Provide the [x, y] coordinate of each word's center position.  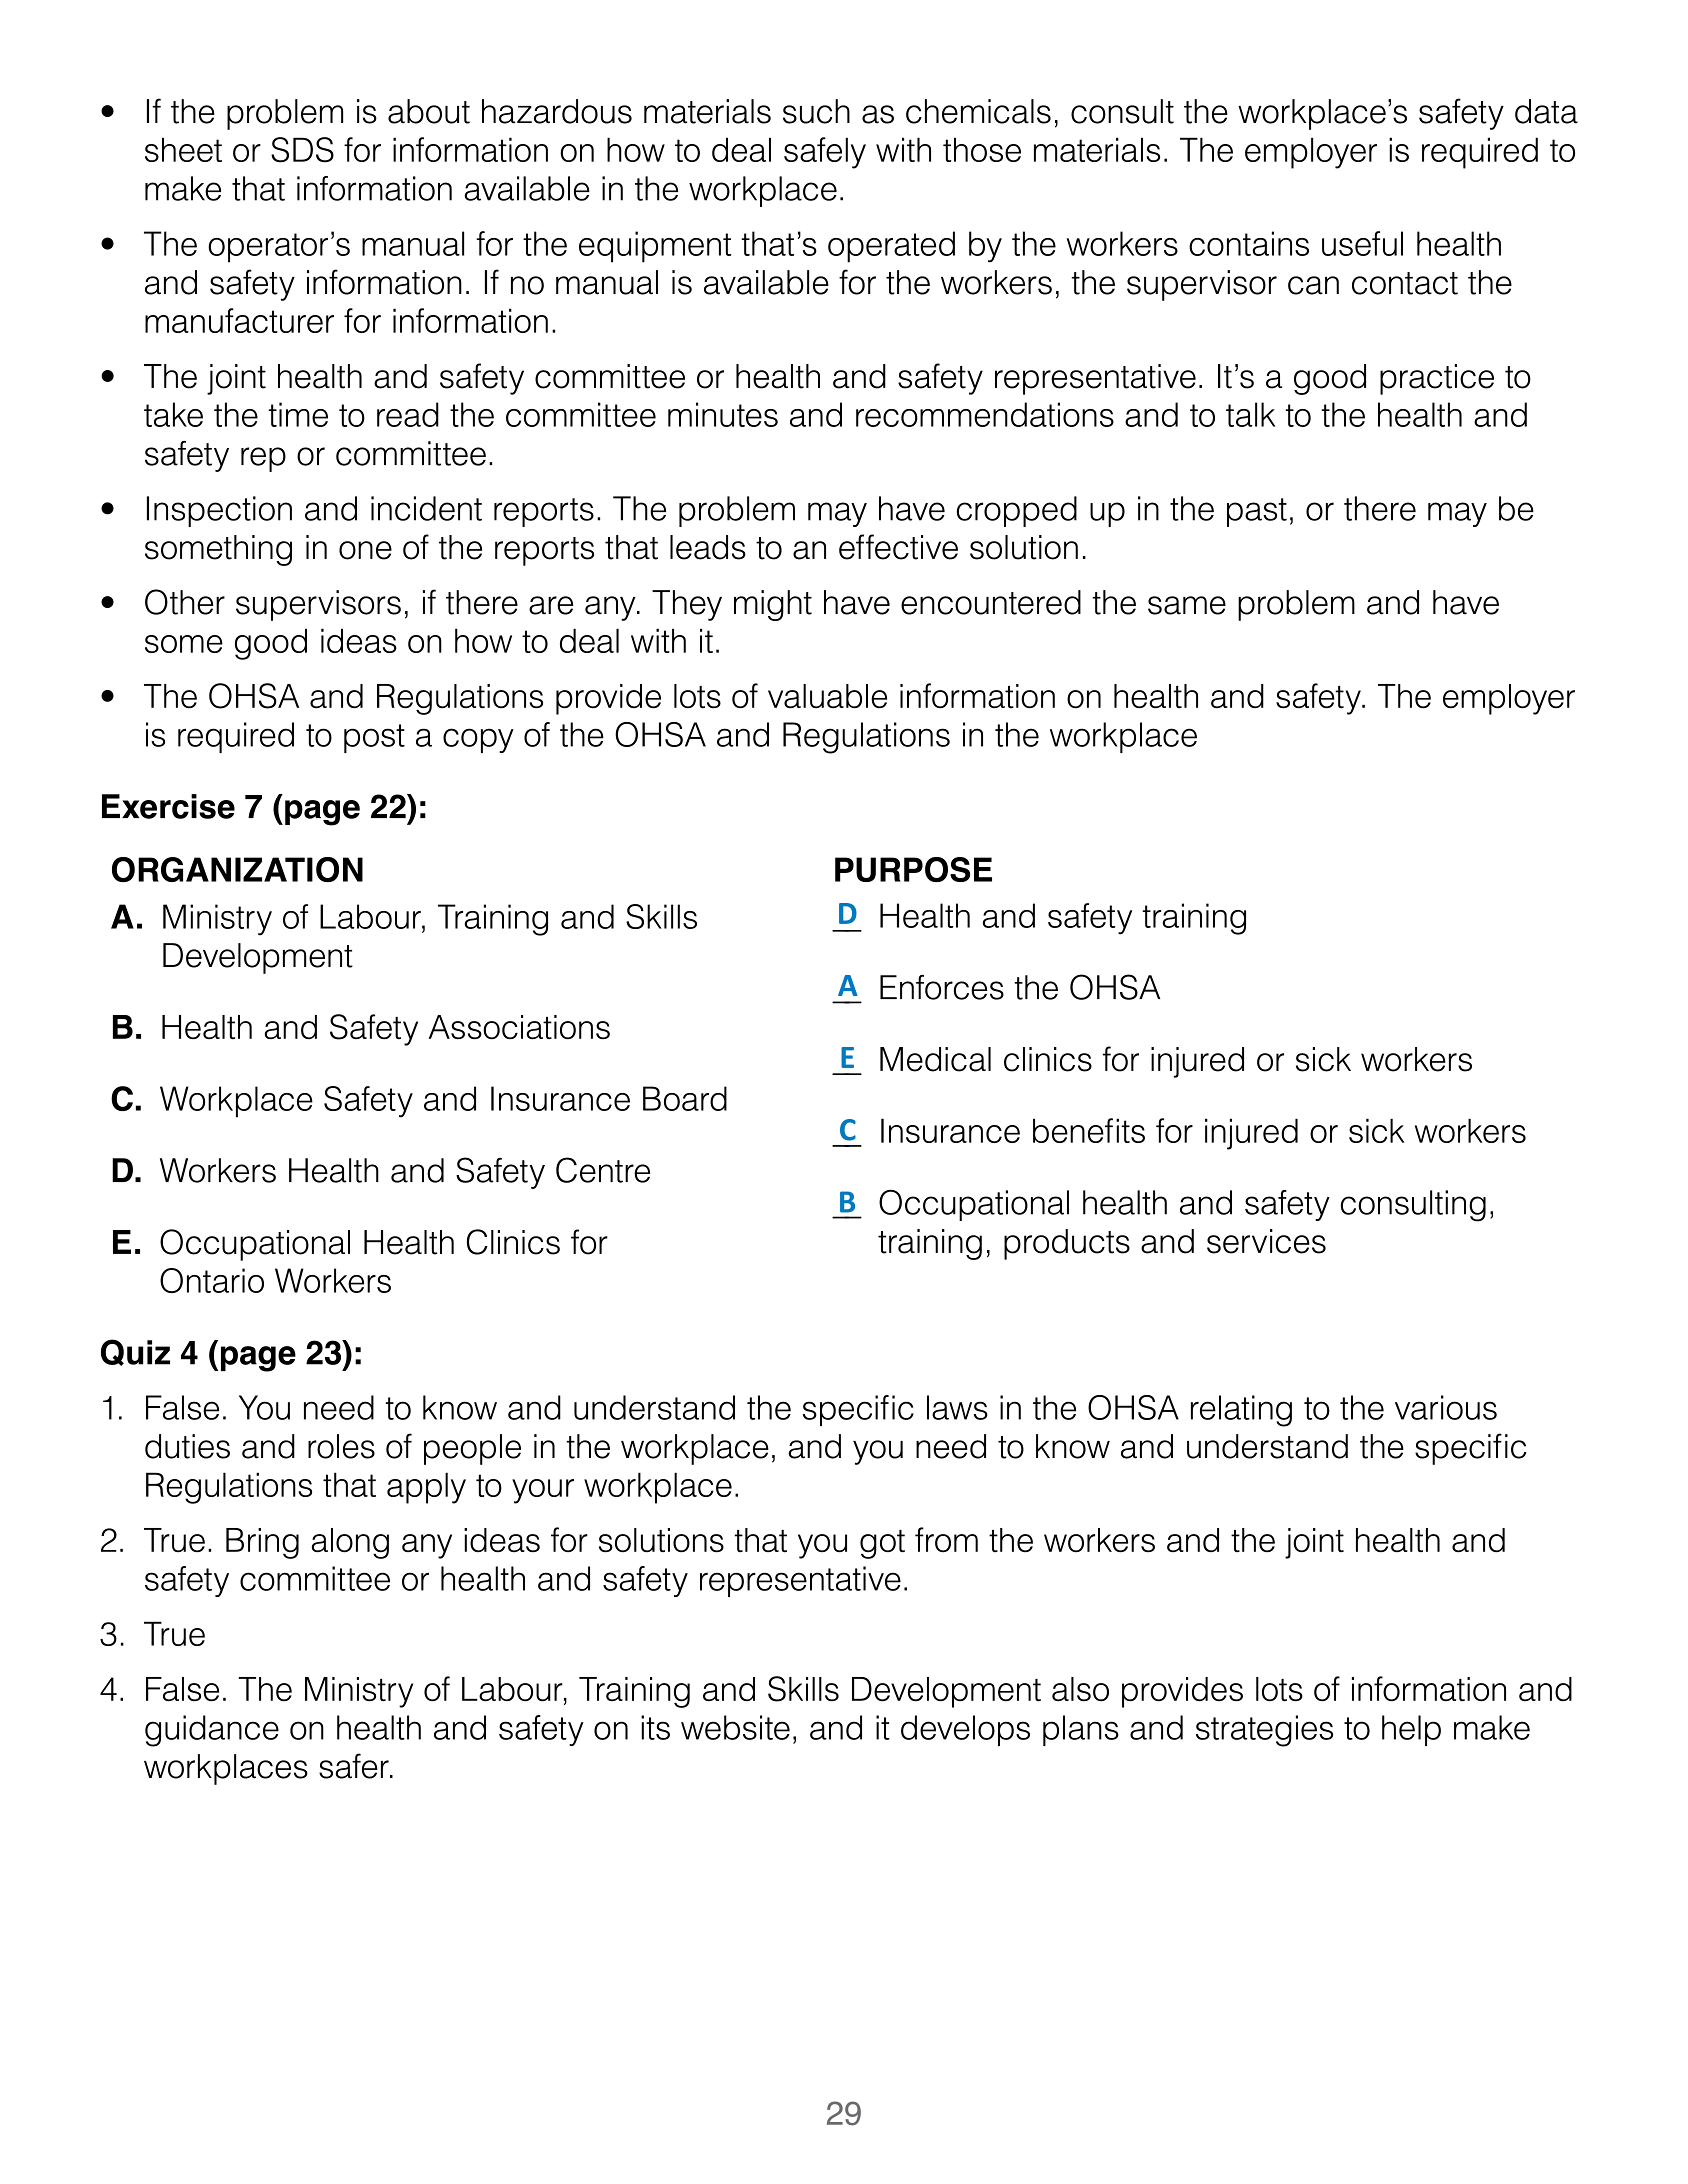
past [1257, 512]
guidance [212, 1731]
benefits [1089, 1130]
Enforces [942, 987]
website [735, 1727]
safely [825, 153]
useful [1362, 243]
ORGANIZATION [237, 869]
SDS [302, 150]
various [1446, 1407]
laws [957, 1407]
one [365, 550]
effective [898, 547]
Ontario [212, 1280]
